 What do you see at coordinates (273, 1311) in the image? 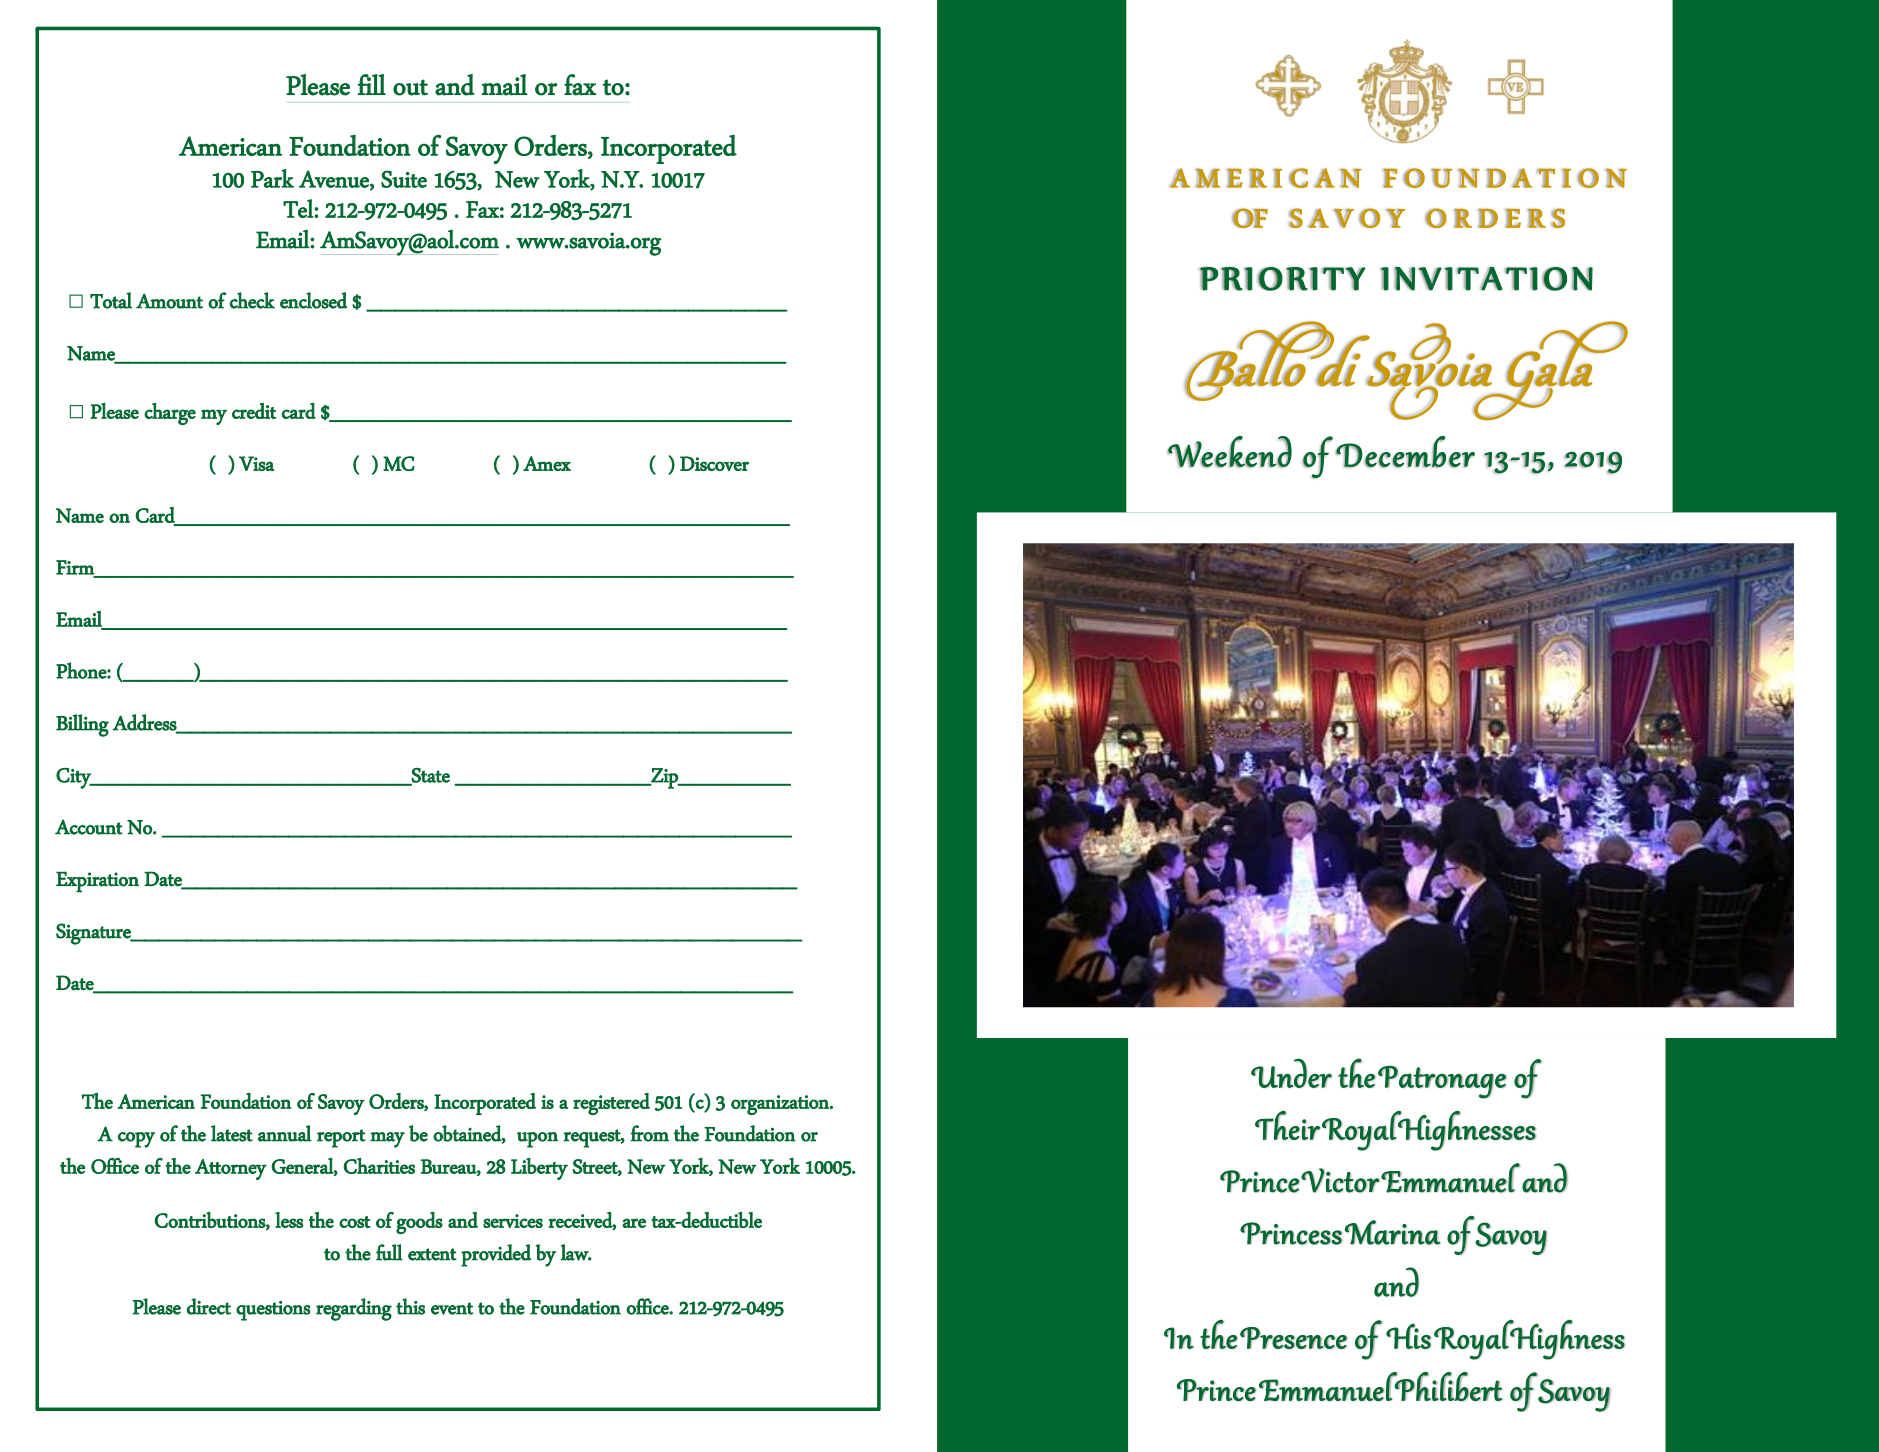
I see `questions` at bounding box center [273, 1311].
